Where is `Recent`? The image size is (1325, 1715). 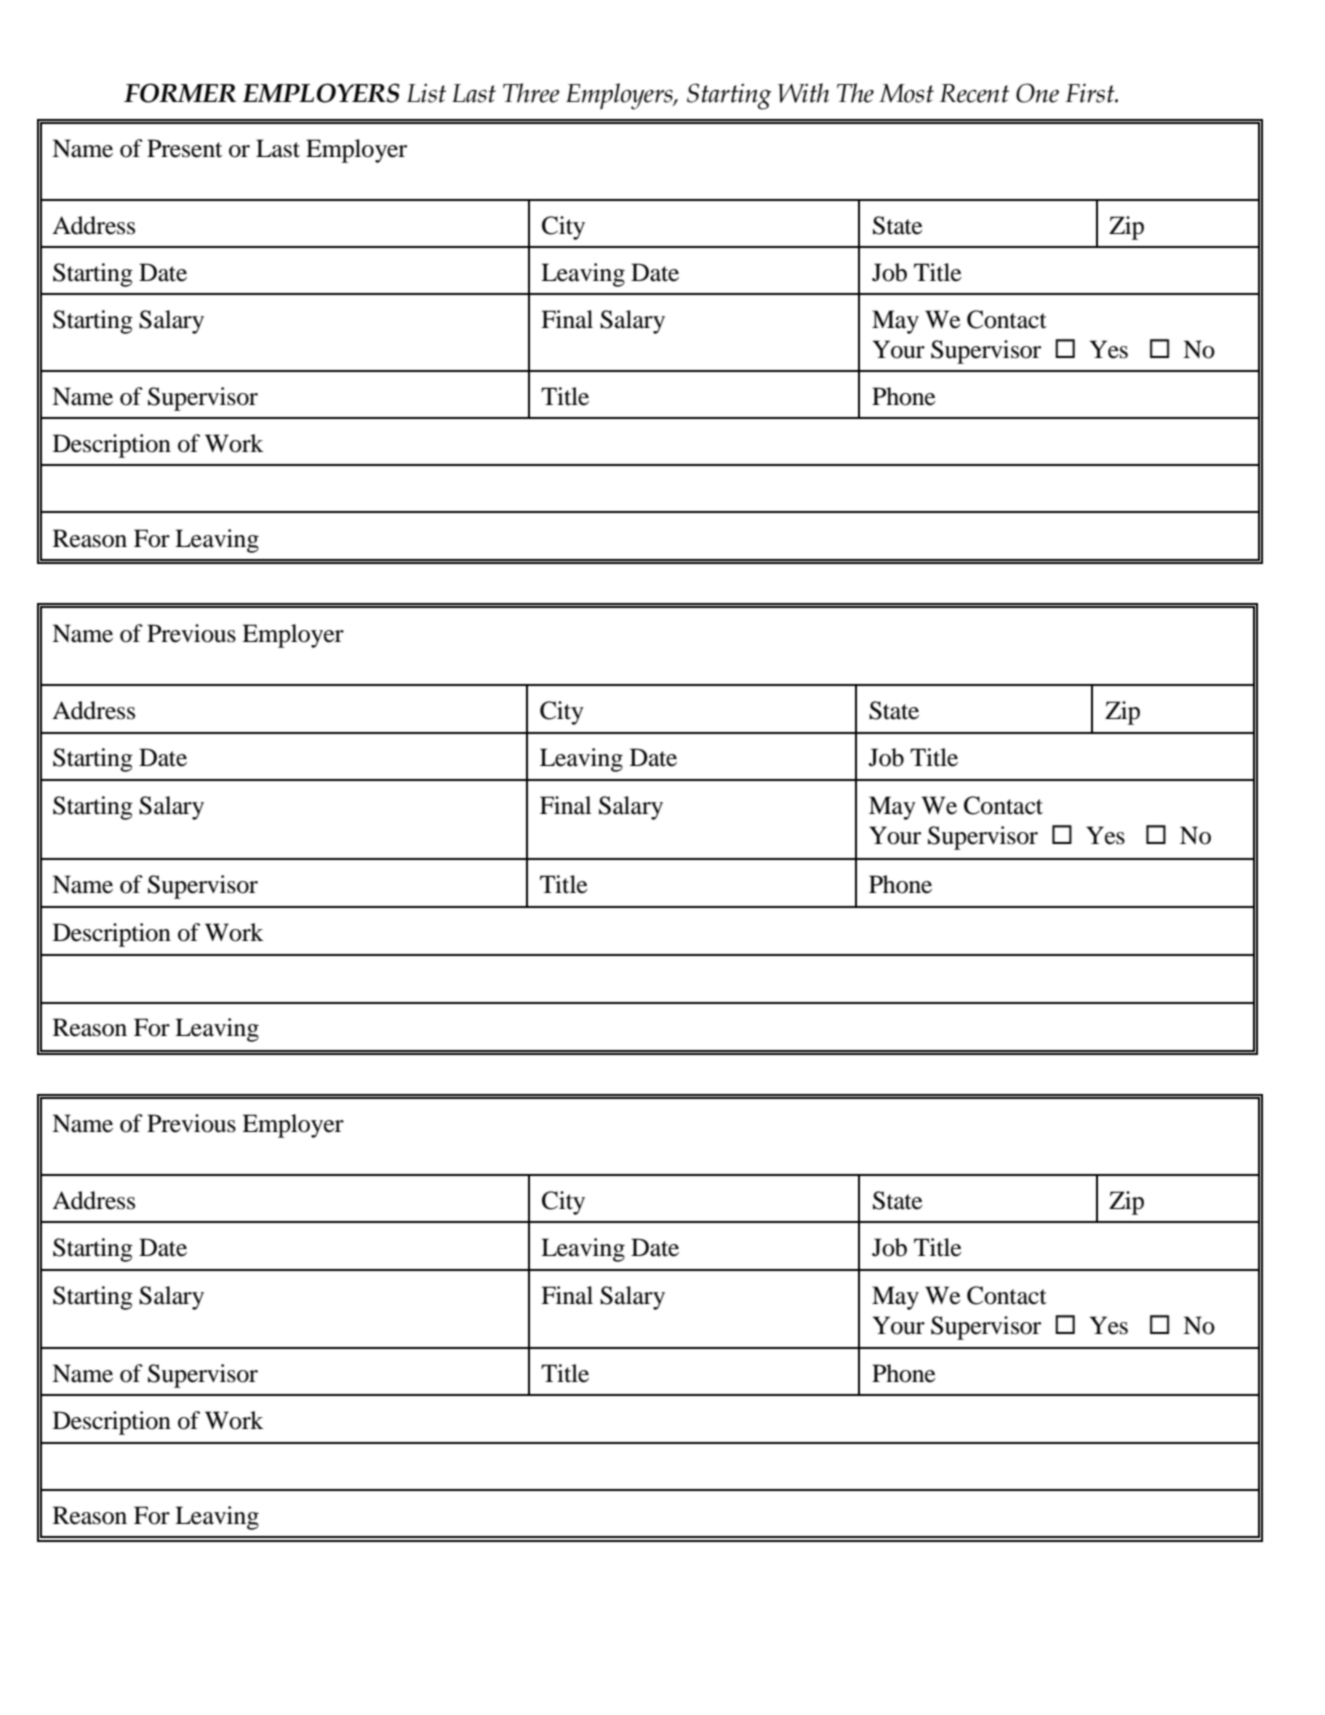 Recent is located at coordinates (974, 93).
